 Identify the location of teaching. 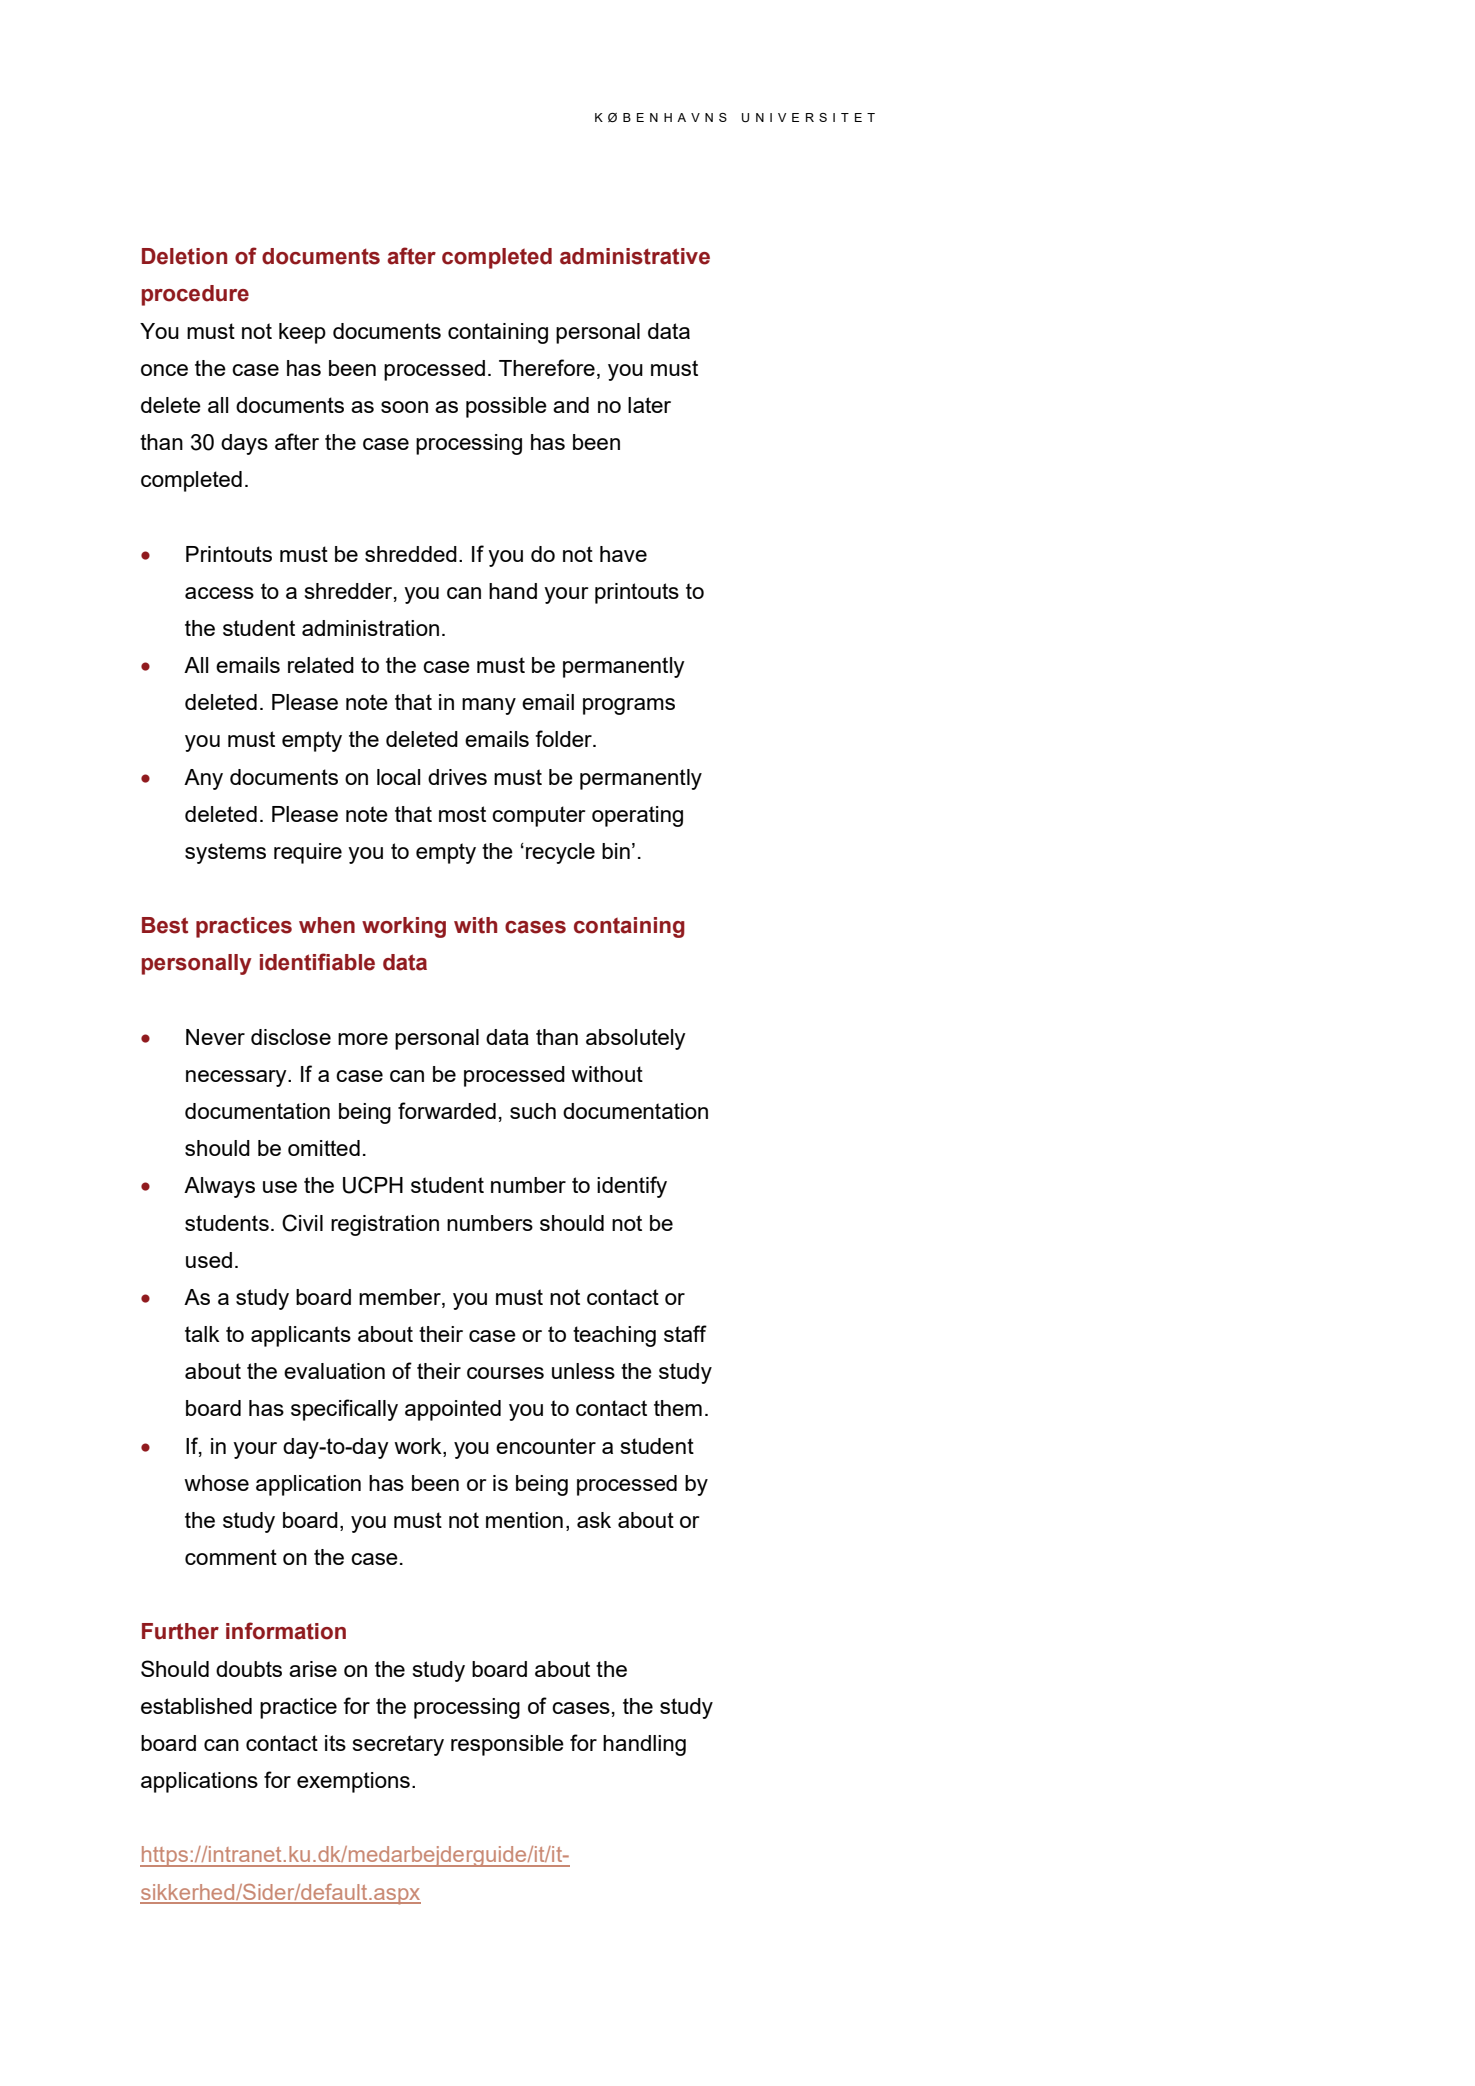
(614, 1336).
